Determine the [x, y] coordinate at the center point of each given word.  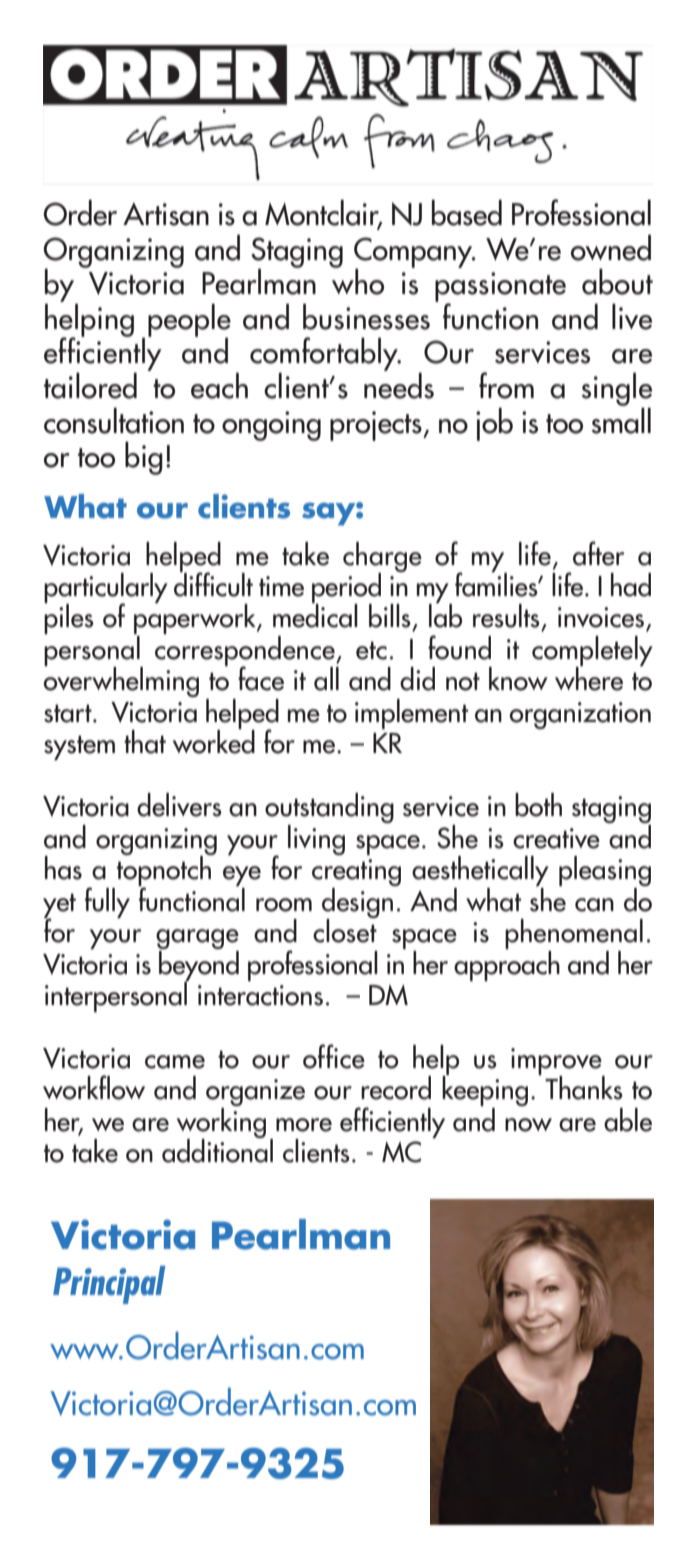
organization [580, 715]
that [145, 742]
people [189, 321]
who [358, 281]
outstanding [329, 809]
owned [611, 247]
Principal [109, 1285]
